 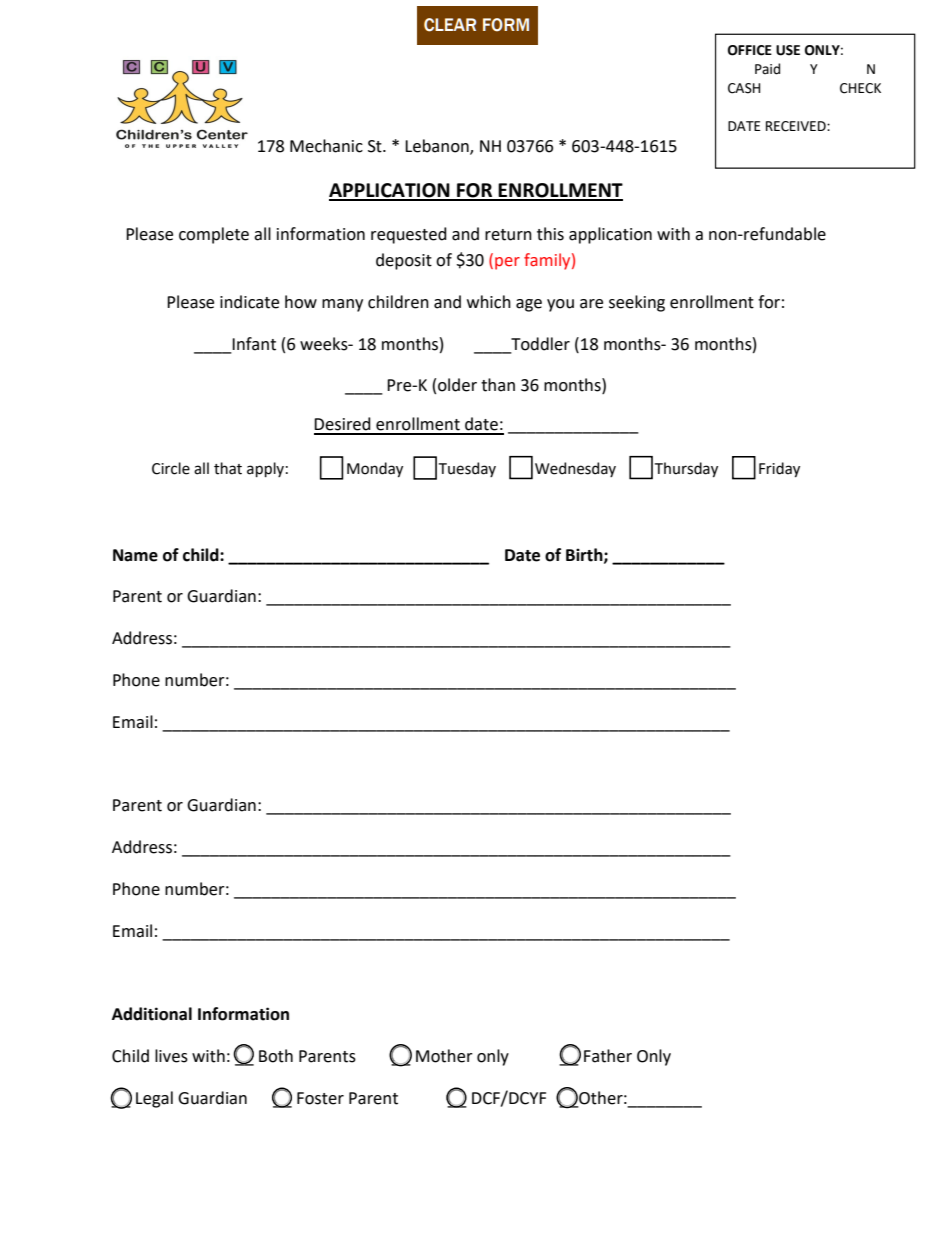 What do you see at coordinates (767, 69) in the image?
I see `Paid` at bounding box center [767, 69].
